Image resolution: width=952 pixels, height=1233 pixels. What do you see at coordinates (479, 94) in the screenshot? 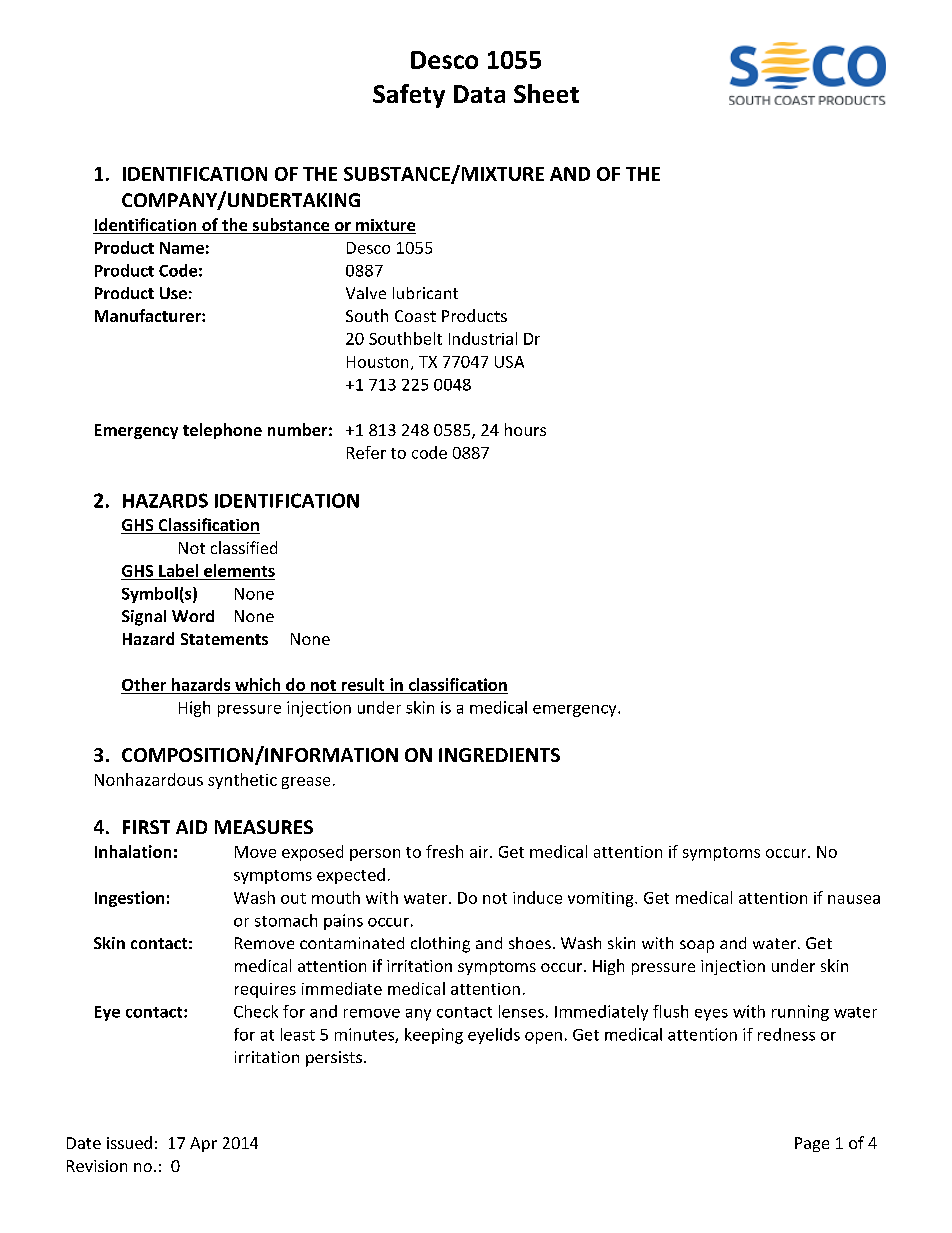
I see `Data` at bounding box center [479, 94].
